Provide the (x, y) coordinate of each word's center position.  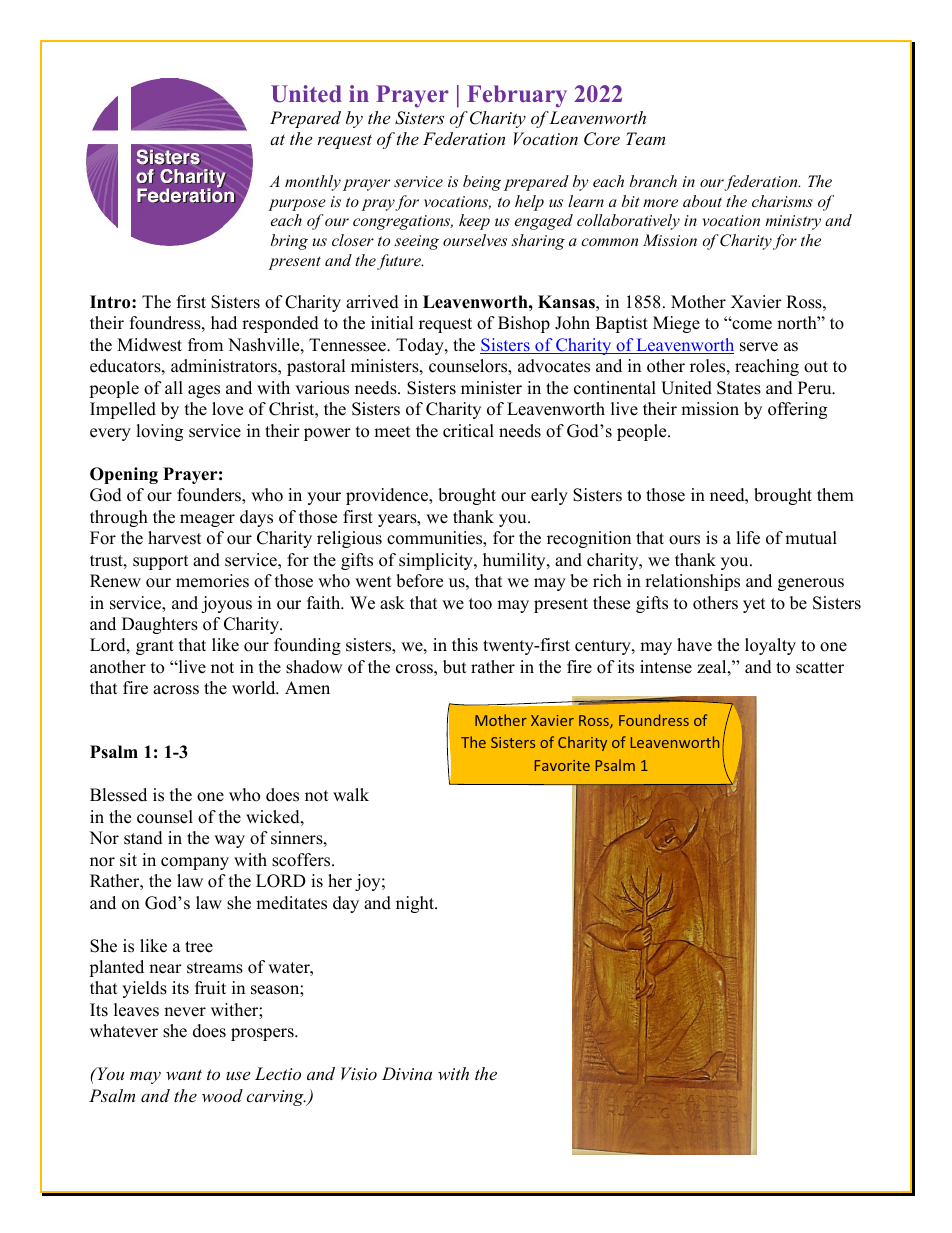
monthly (313, 183)
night (416, 904)
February (517, 96)
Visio (359, 1073)
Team (645, 138)
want (184, 1075)
